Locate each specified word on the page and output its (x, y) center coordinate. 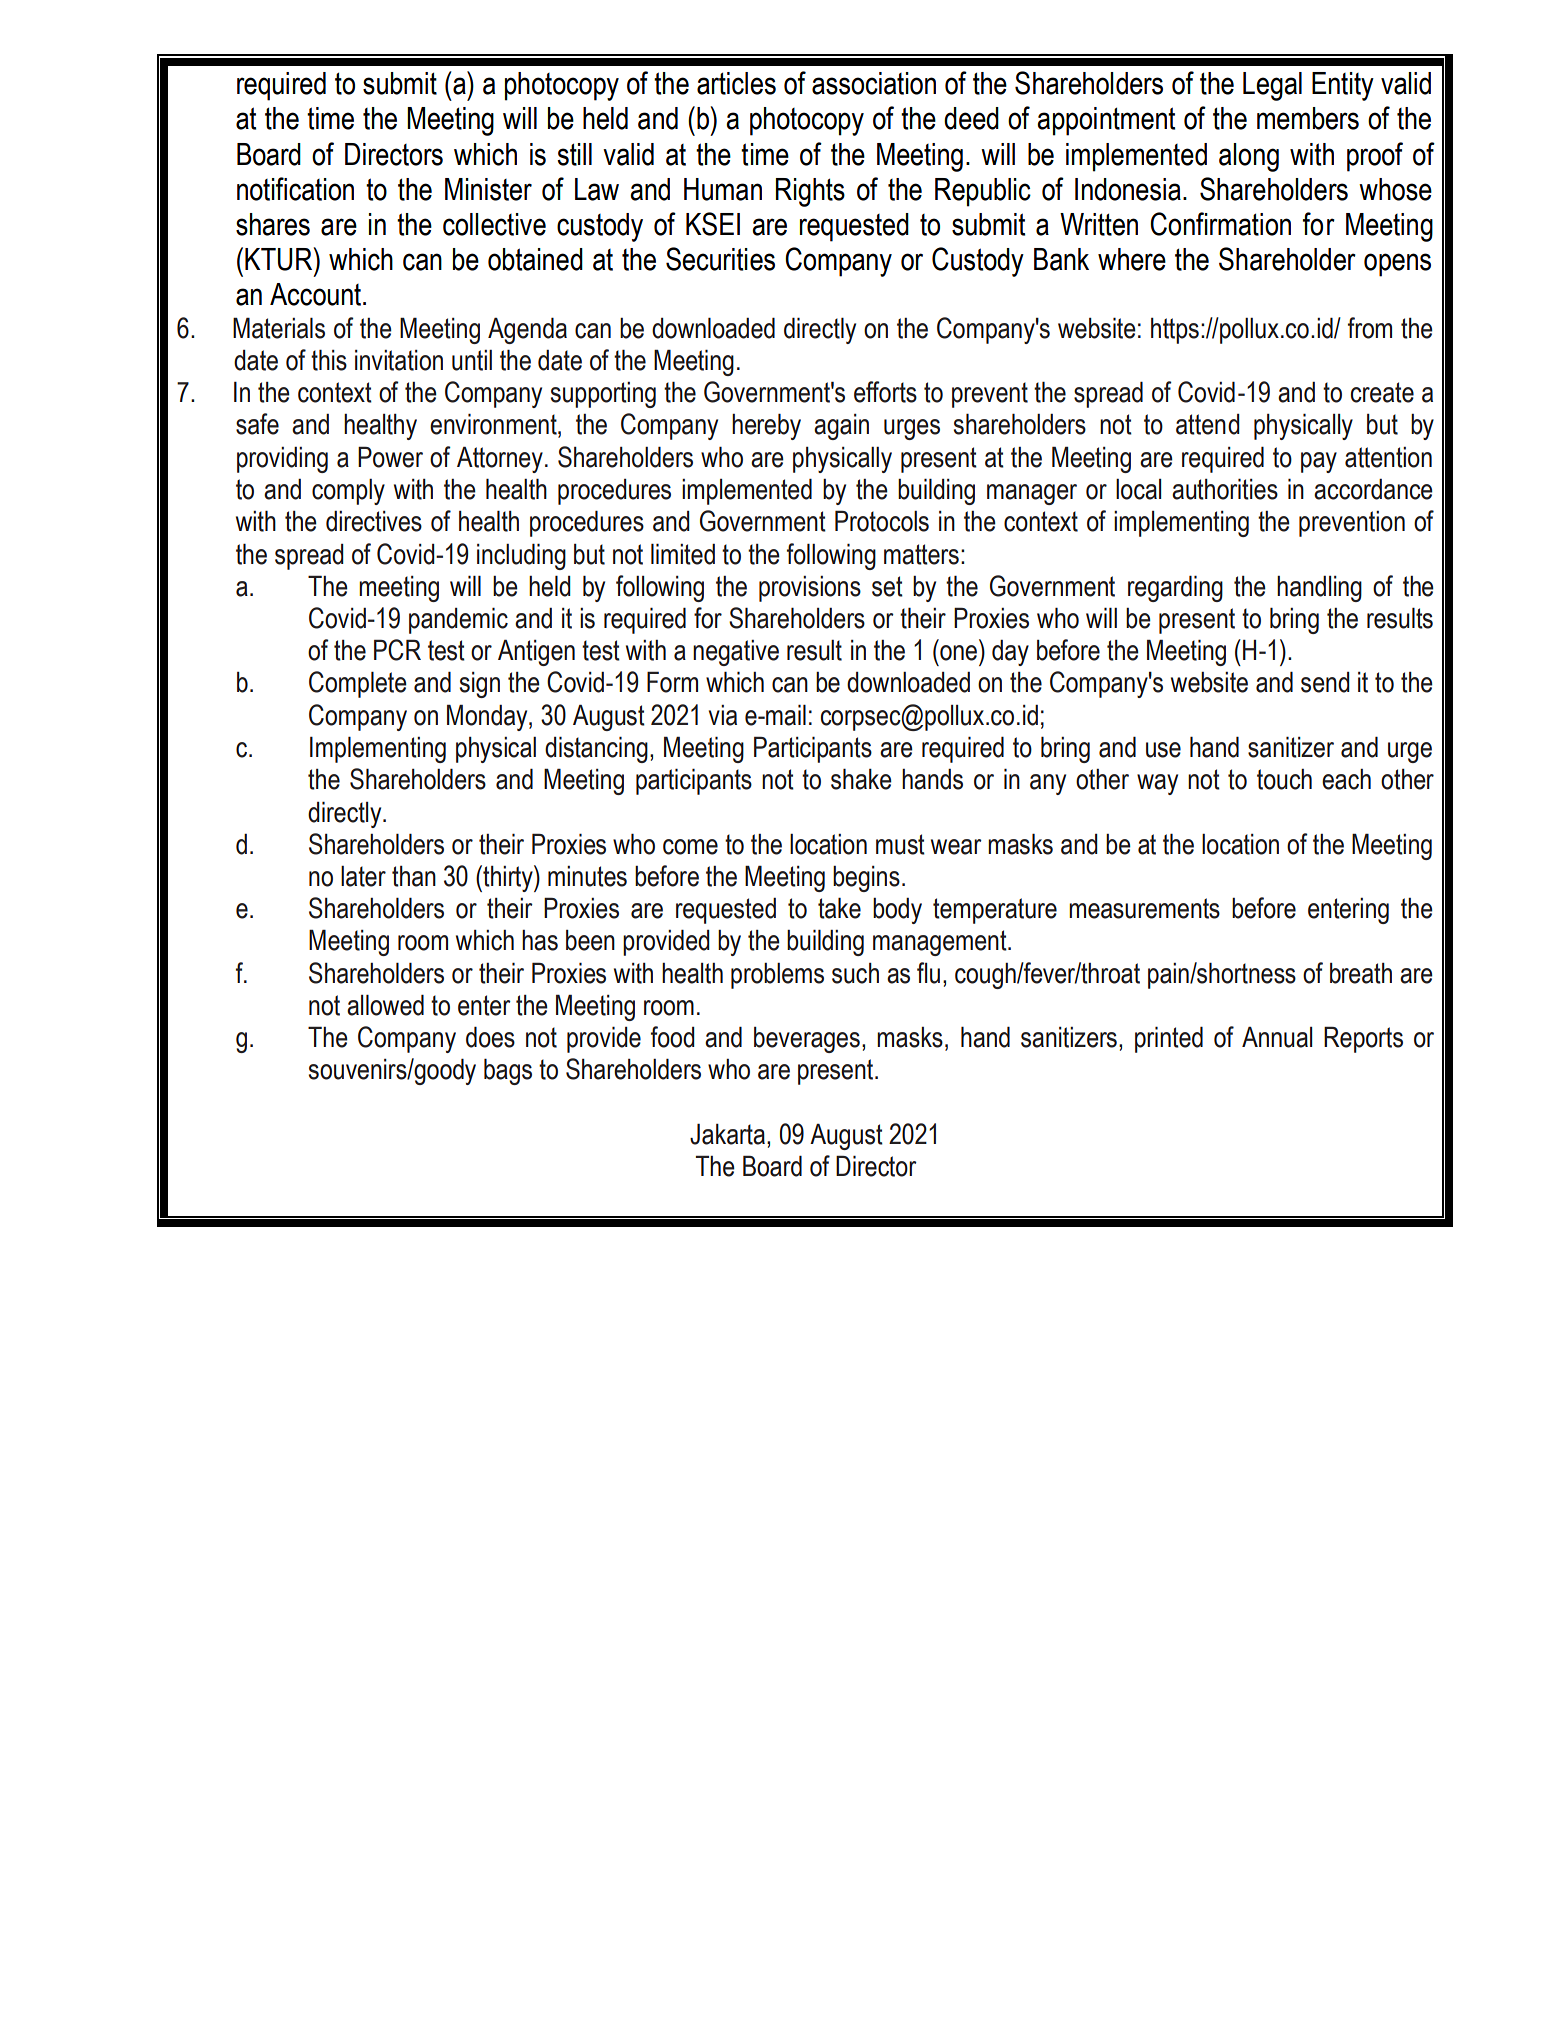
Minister (488, 189)
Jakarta (727, 1134)
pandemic (458, 620)
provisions (810, 589)
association (874, 83)
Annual (1277, 1037)
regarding (1175, 588)
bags (508, 1071)
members (1308, 118)
